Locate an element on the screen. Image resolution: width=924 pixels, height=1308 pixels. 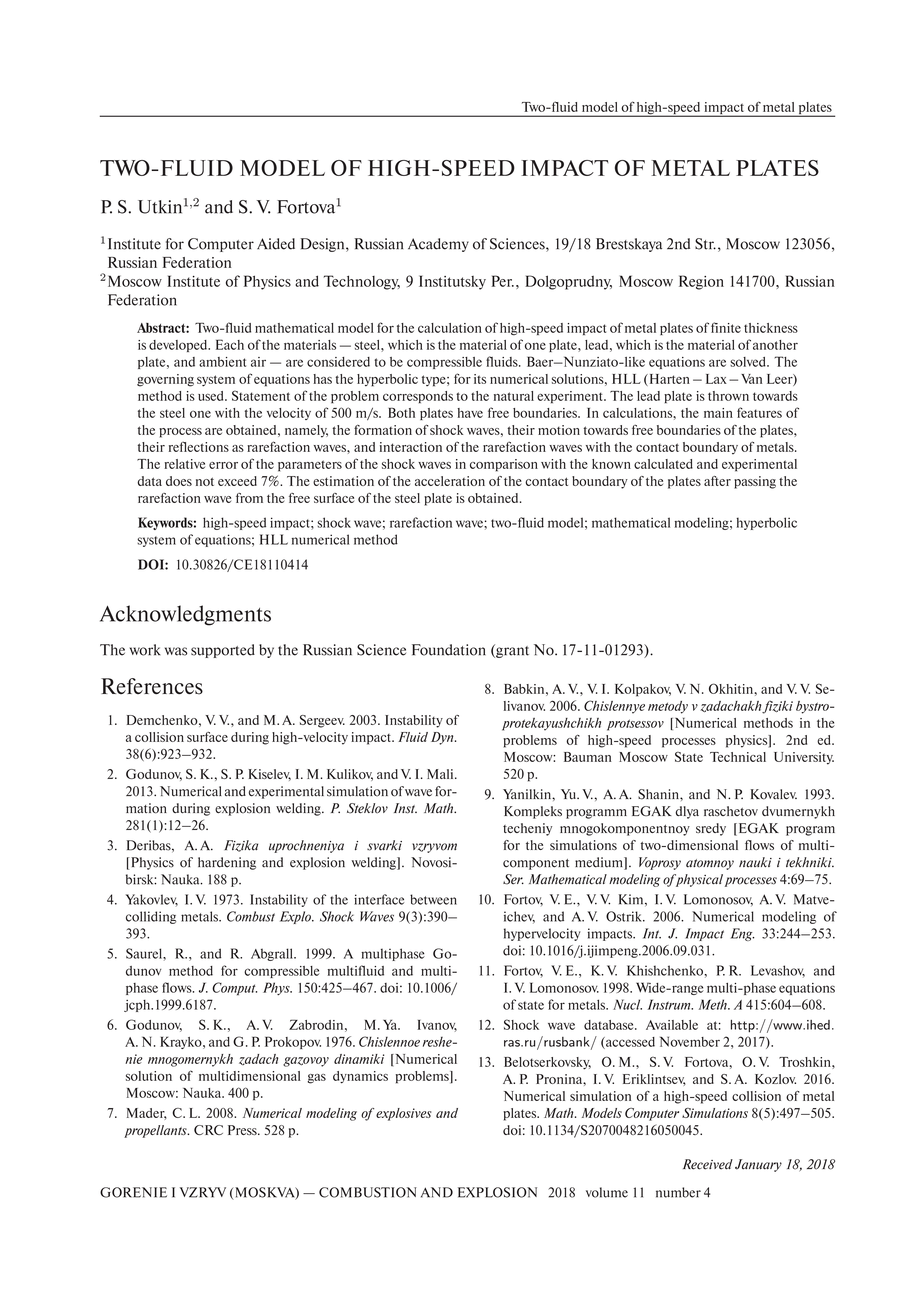
Mali is located at coordinates (441, 774).
